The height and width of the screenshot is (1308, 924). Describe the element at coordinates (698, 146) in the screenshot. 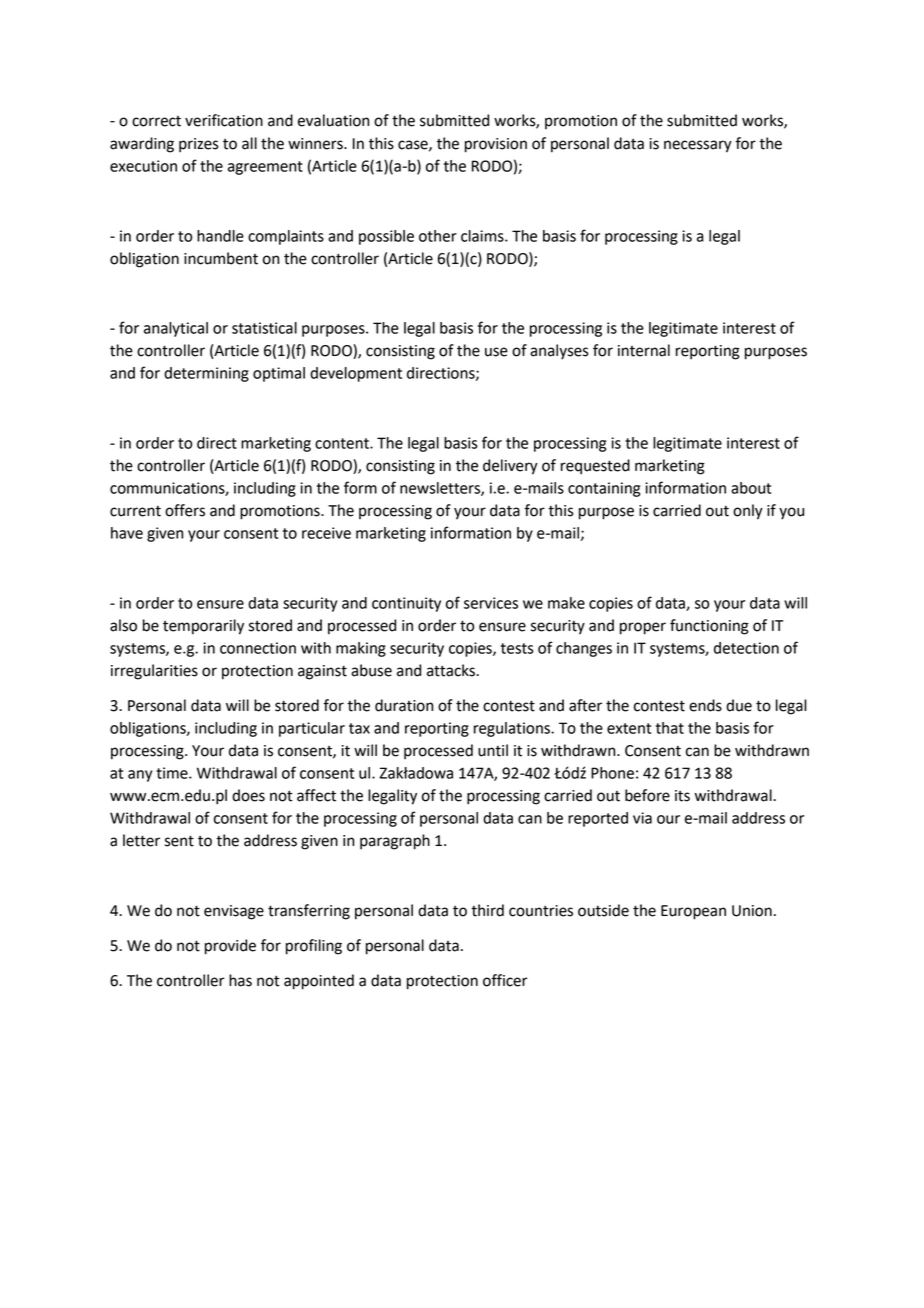

I see `necessary` at that location.
